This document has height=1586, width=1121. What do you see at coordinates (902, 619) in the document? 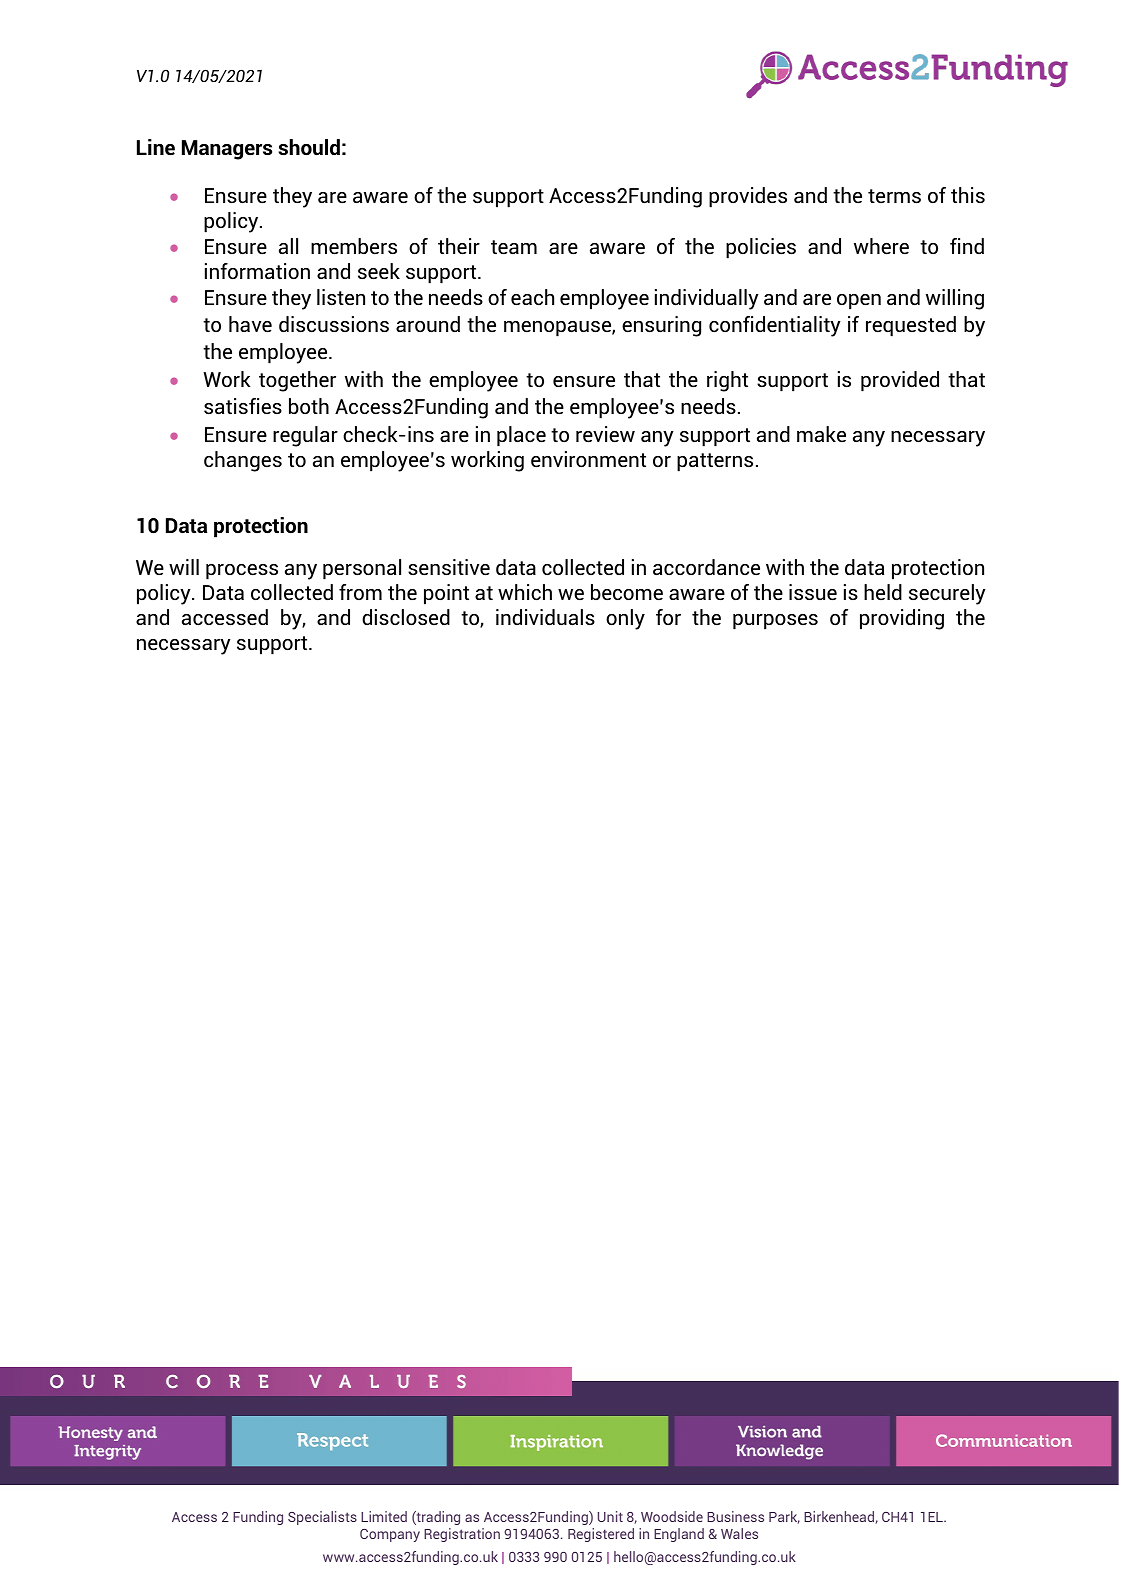
I see `providing` at bounding box center [902, 619].
